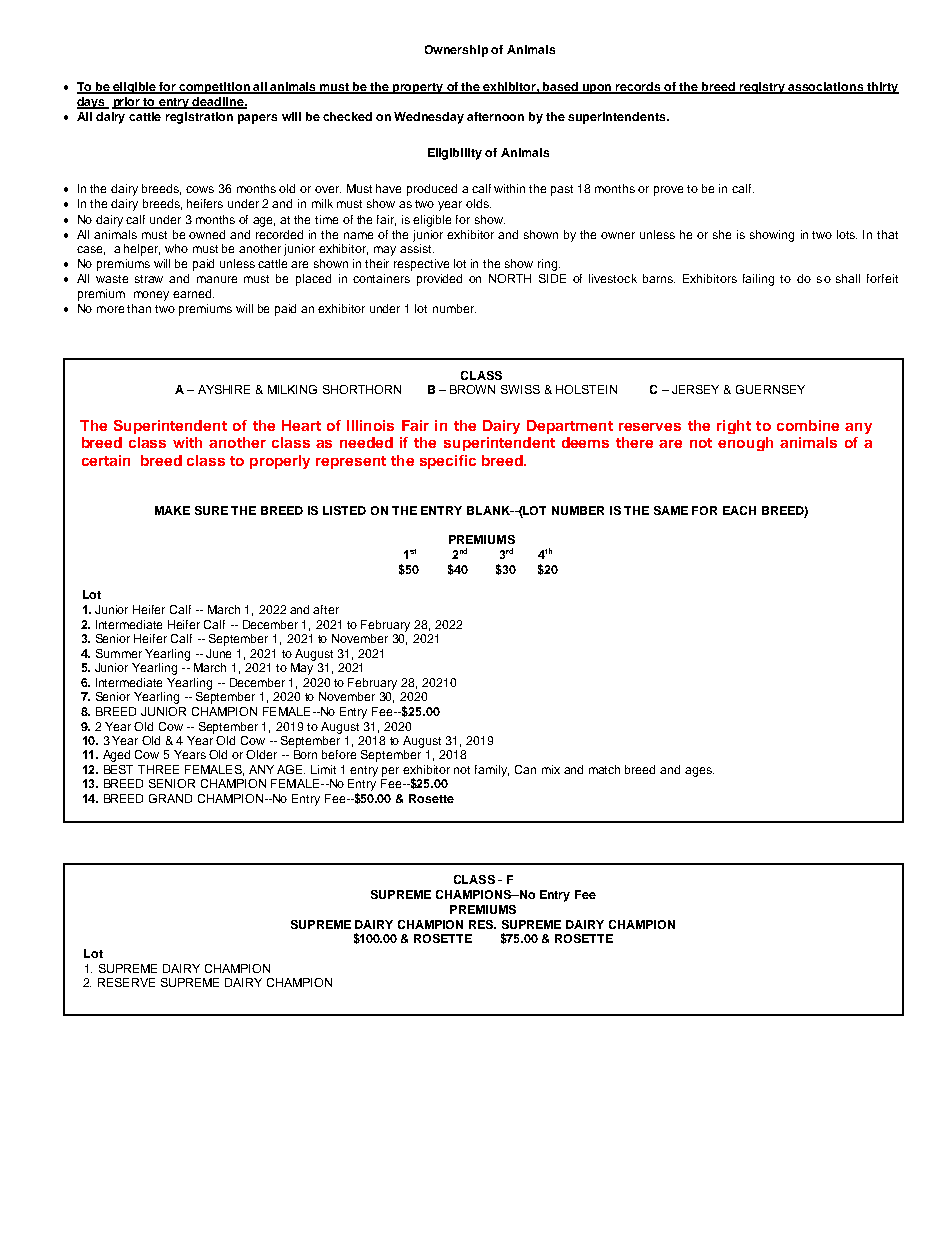 The height and width of the screenshot is (1233, 952). I want to click on Heart, so click(301, 425).
